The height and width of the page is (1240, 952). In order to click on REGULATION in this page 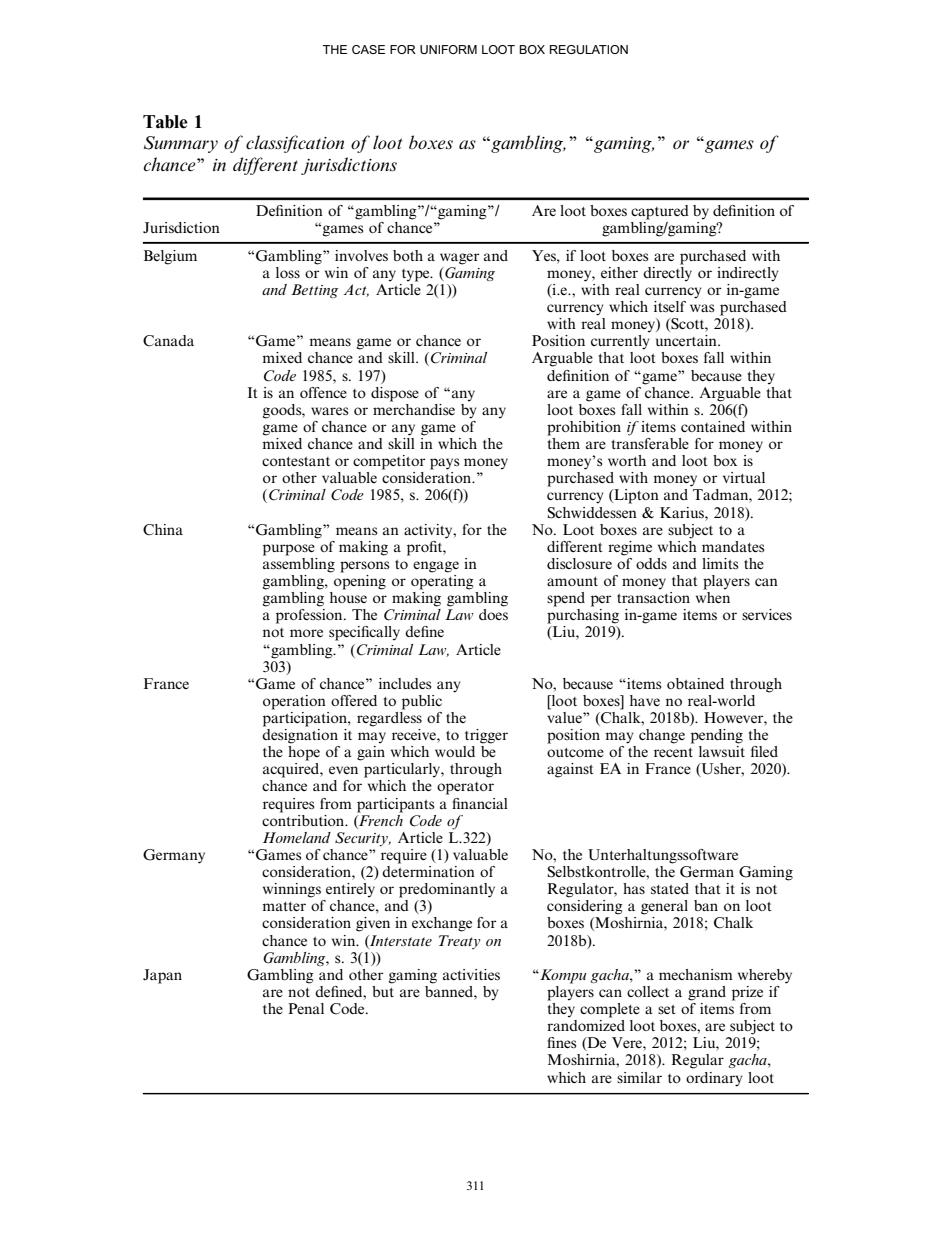, I will do `click(589, 49)`.
